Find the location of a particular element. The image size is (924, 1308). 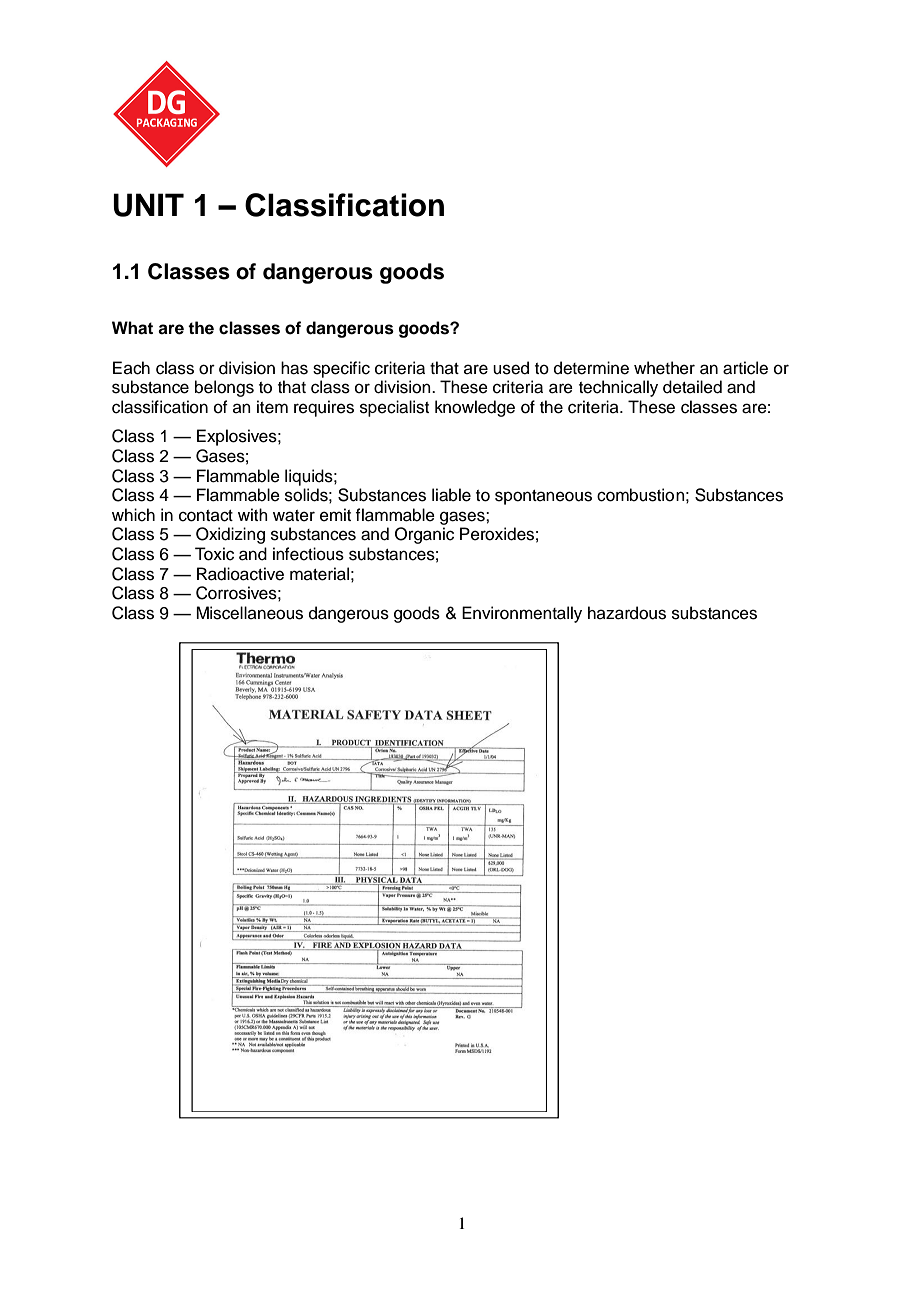

whether is located at coordinates (664, 368).
